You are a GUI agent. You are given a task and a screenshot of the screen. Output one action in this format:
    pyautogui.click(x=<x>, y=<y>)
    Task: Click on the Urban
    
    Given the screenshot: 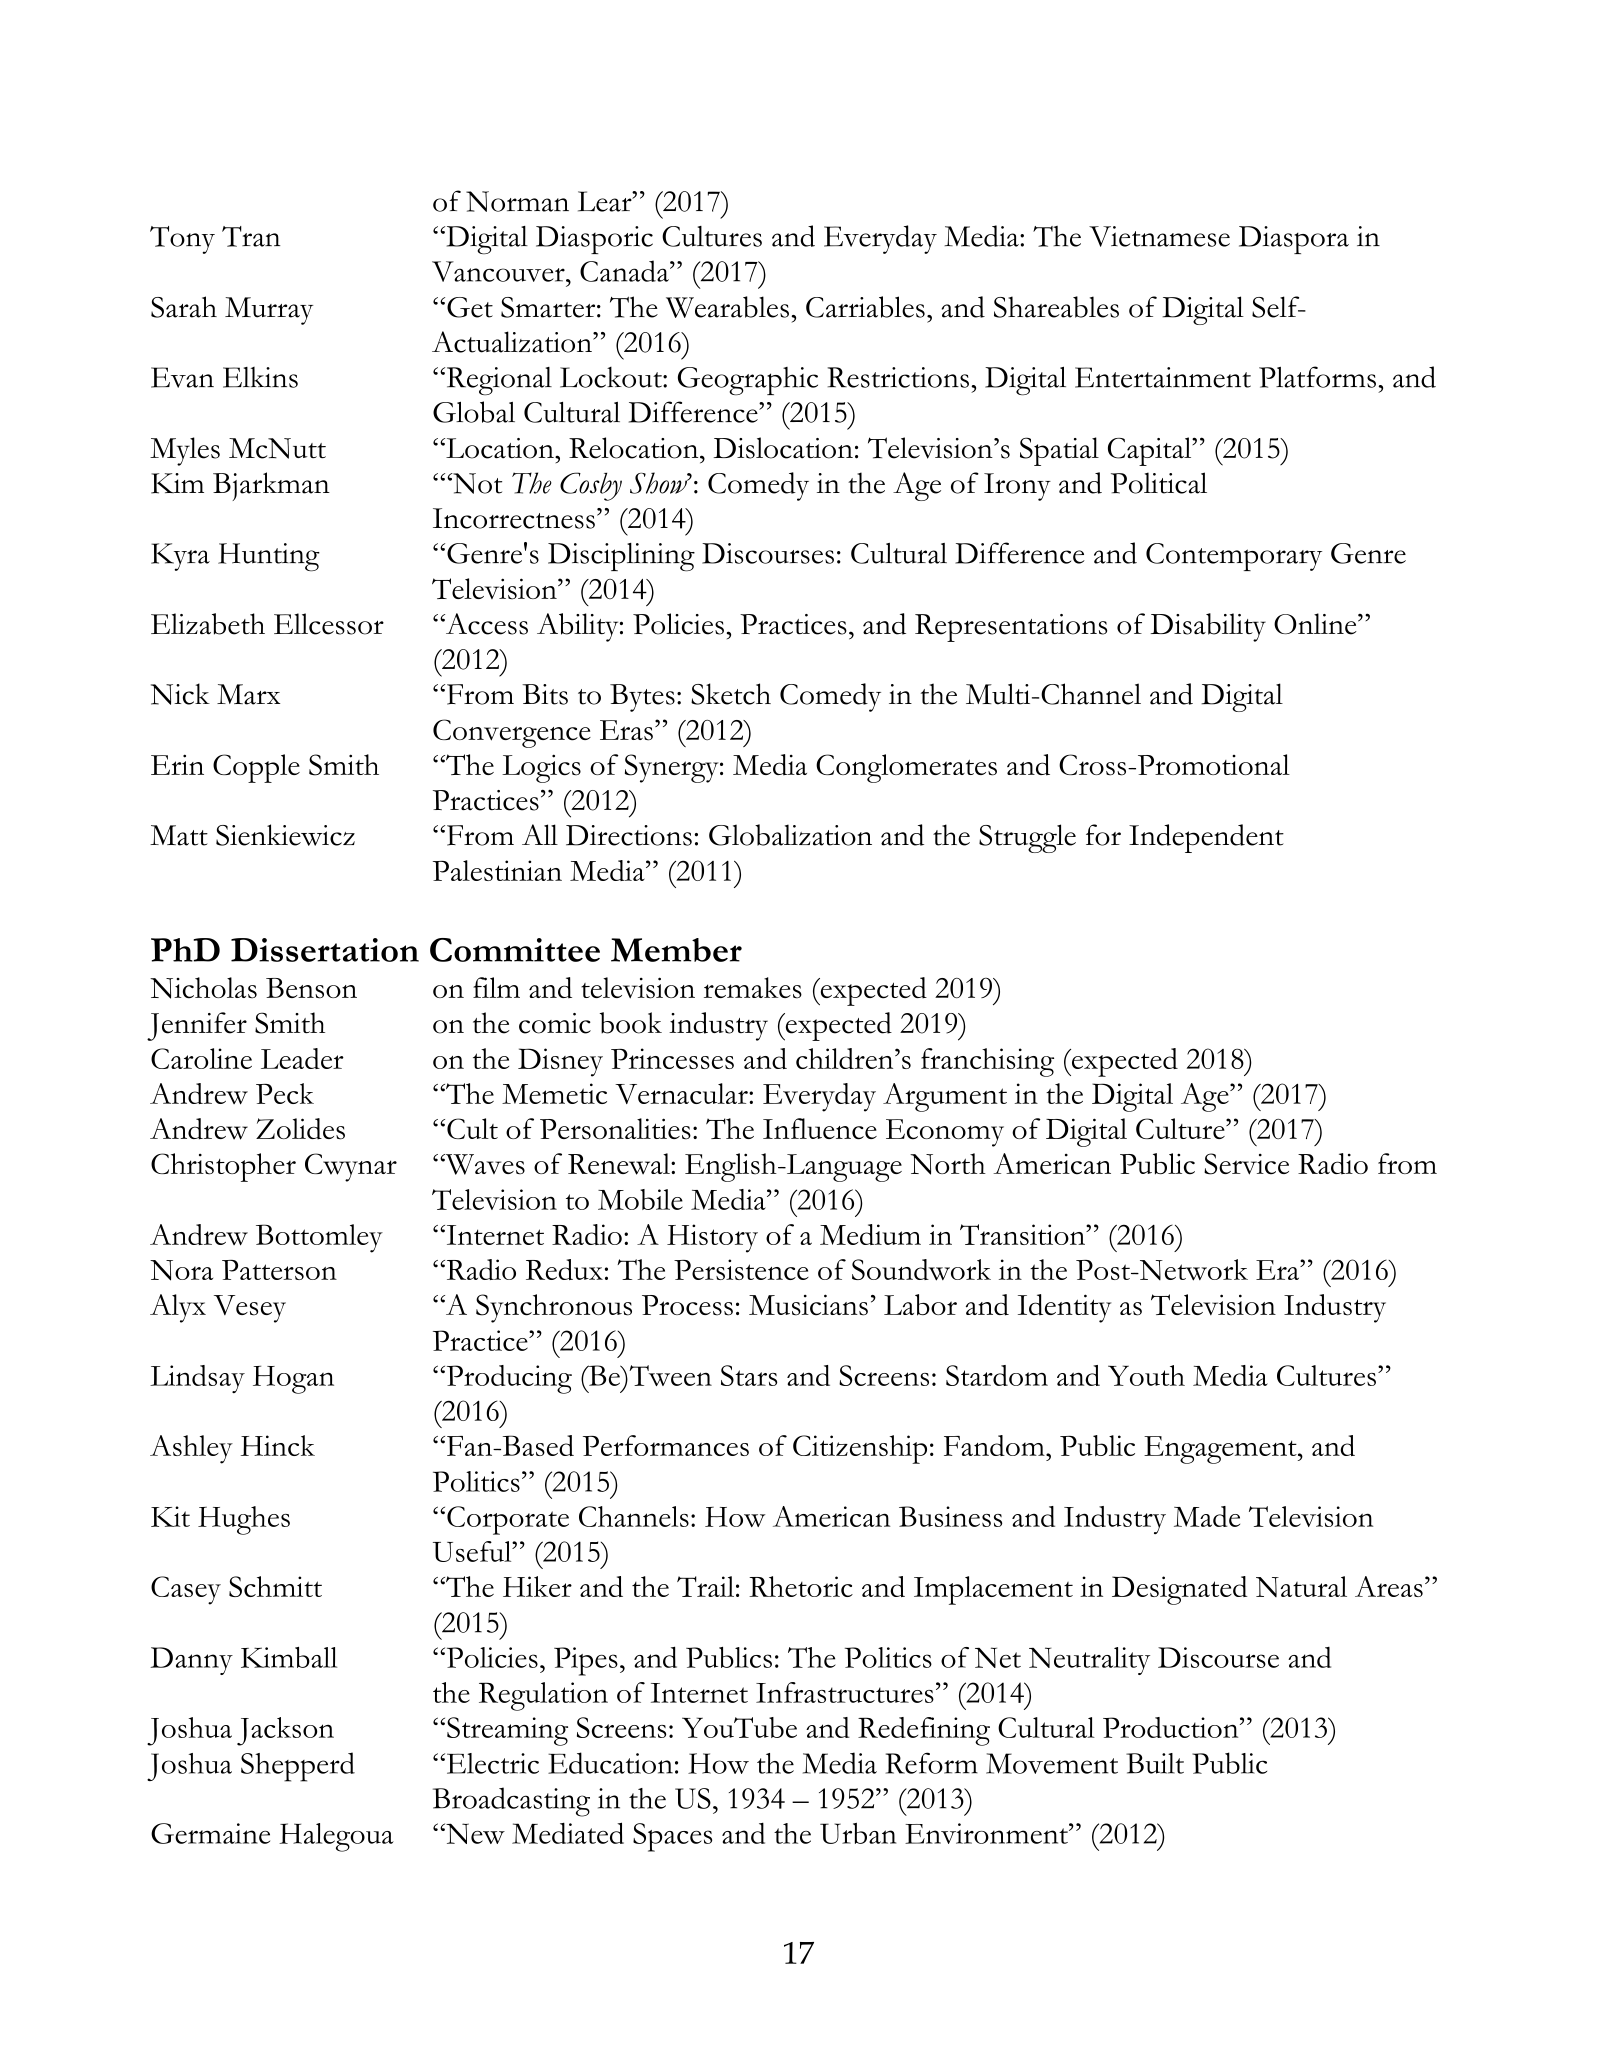 What is the action you would take?
    pyautogui.click(x=858, y=1833)
